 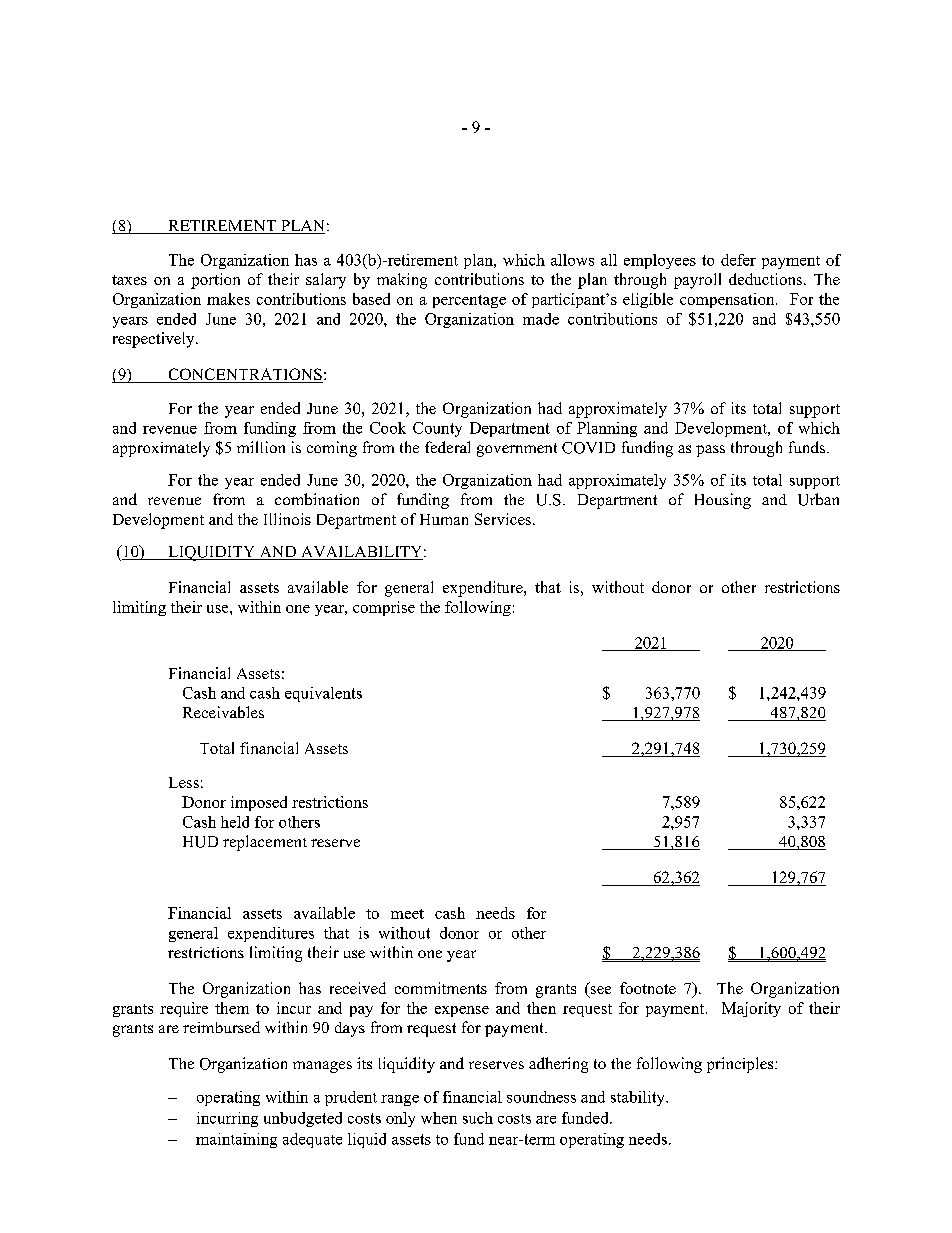 What do you see at coordinates (236, 1140) in the screenshot?
I see `maintaining` at bounding box center [236, 1140].
